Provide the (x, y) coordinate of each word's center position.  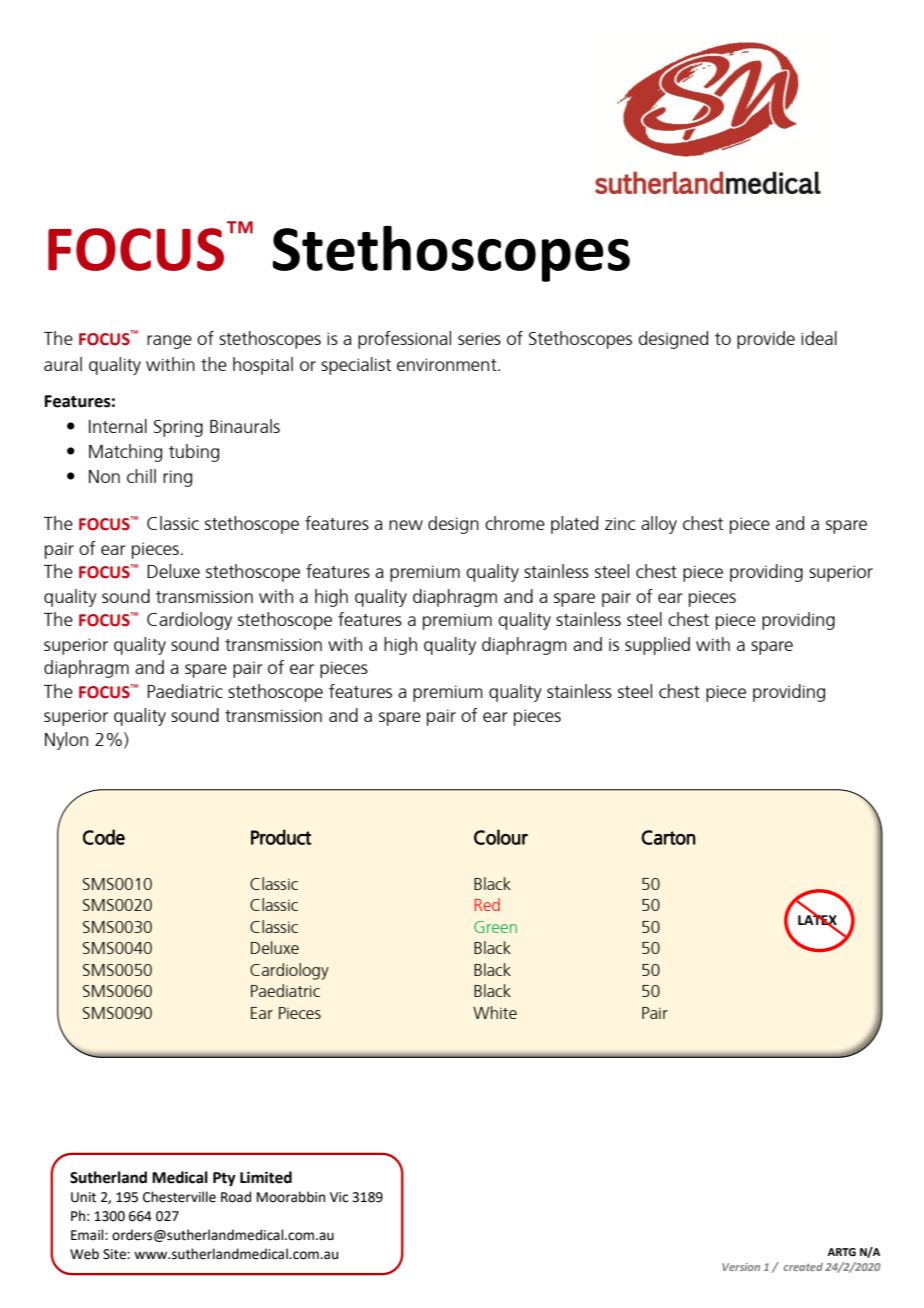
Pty (224, 1179)
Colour (501, 837)
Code (104, 837)
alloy (659, 525)
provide (766, 340)
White (495, 1012)
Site (115, 1254)
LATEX (817, 920)
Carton (668, 837)
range (169, 342)
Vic (339, 1197)
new (406, 525)
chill (141, 476)
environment (448, 364)
